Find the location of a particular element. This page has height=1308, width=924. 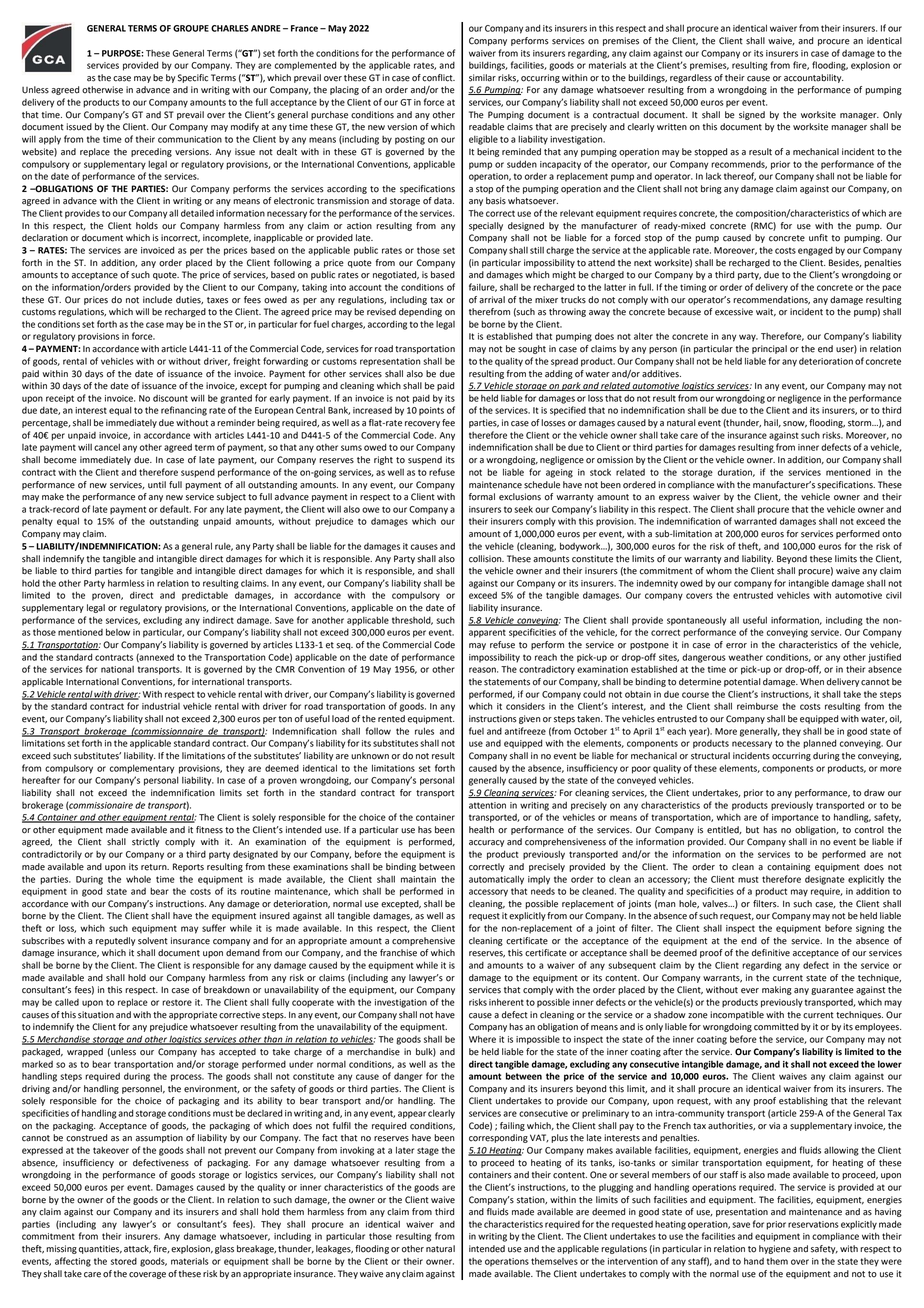

storm is located at coordinates (860, 423).
